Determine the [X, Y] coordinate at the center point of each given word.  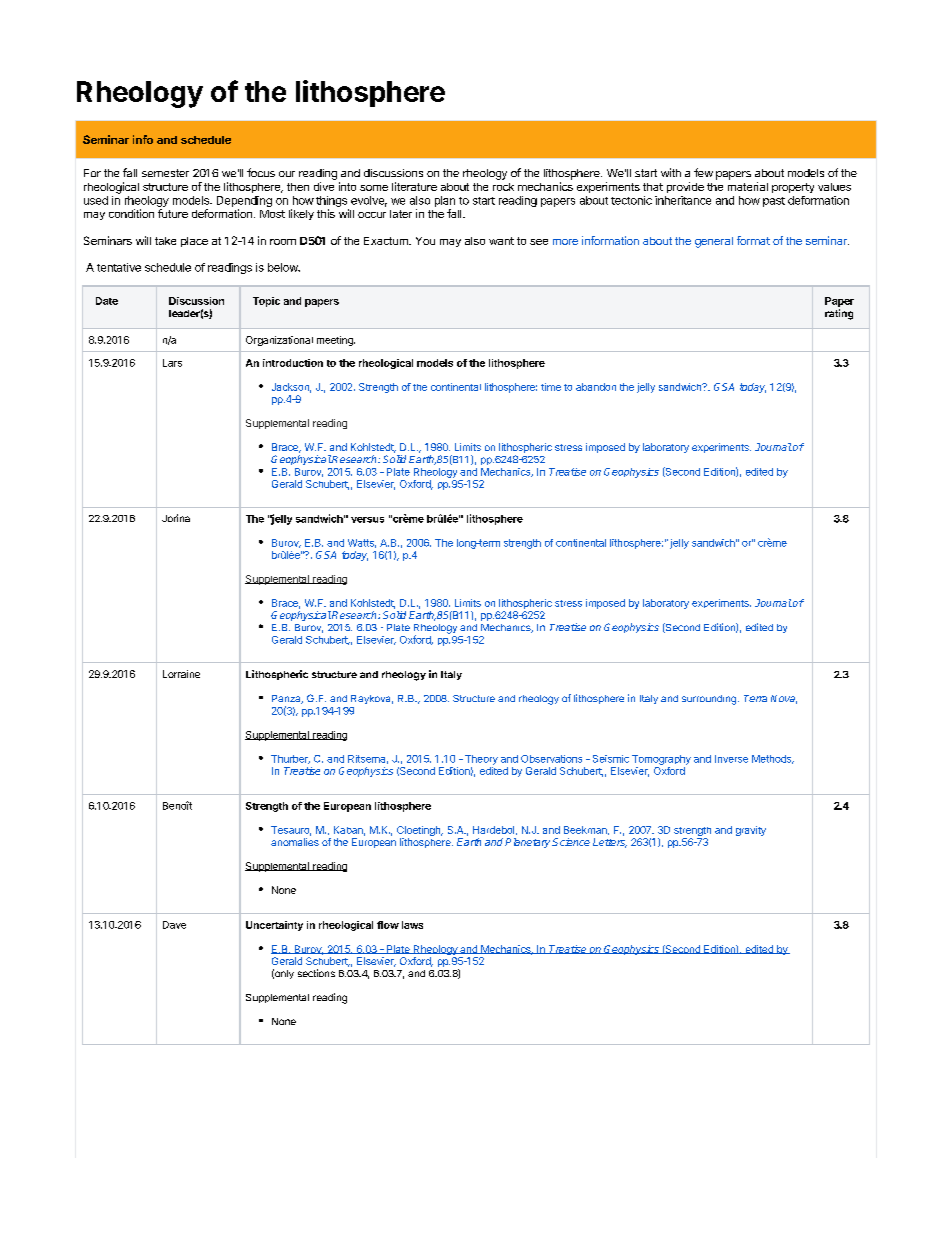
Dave [174, 925]
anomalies [295, 842]
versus [367, 520]
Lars [172, 363]
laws [412, 925]
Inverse [731, 759]
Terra [755, 698]
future [173, 213]
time [551, 387]
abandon [596, 387]
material [748, 186]
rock [503, 187]
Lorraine [181, 674]
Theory [480, 760]
